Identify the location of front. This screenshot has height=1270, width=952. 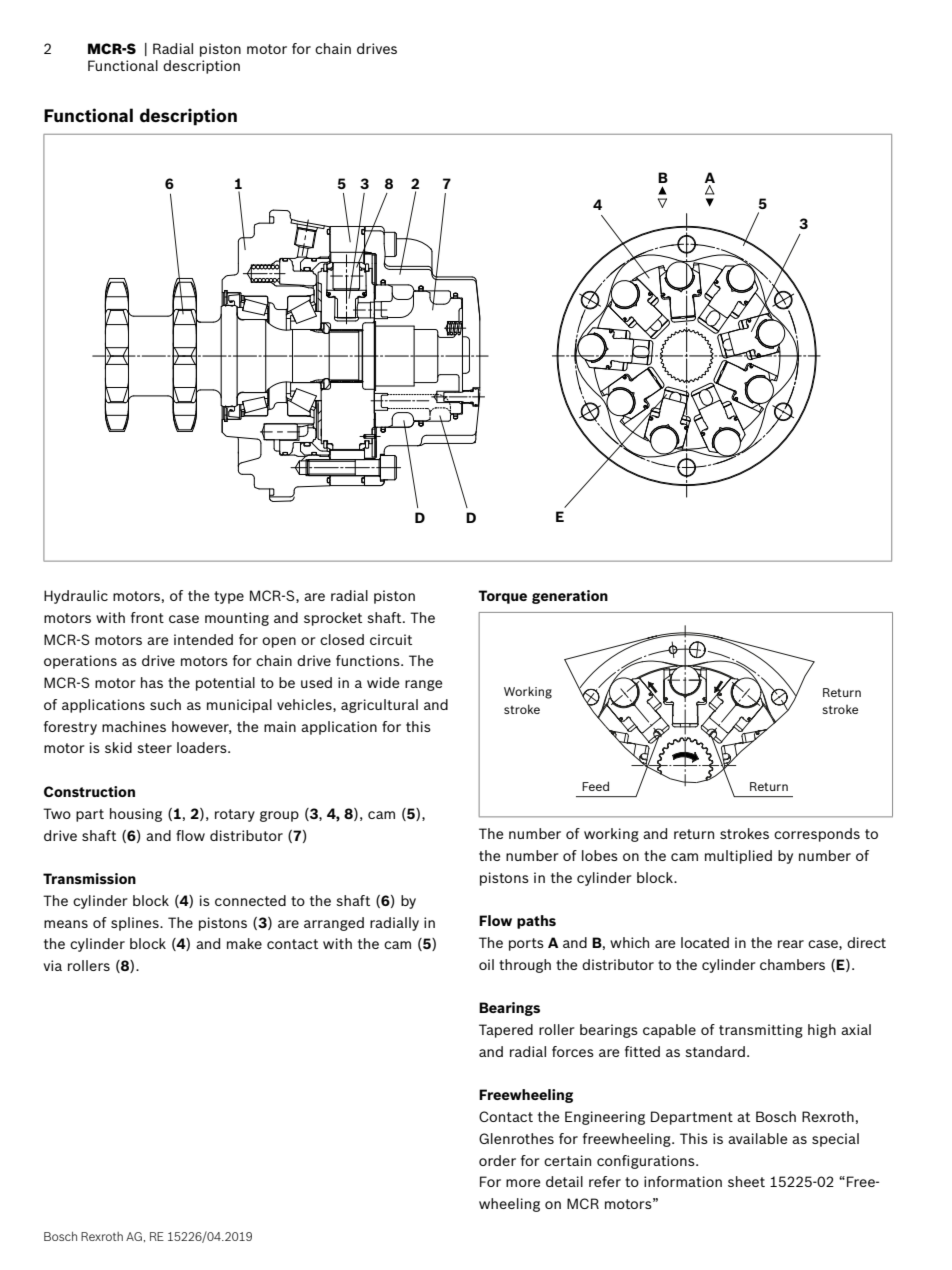
(147, 617).
